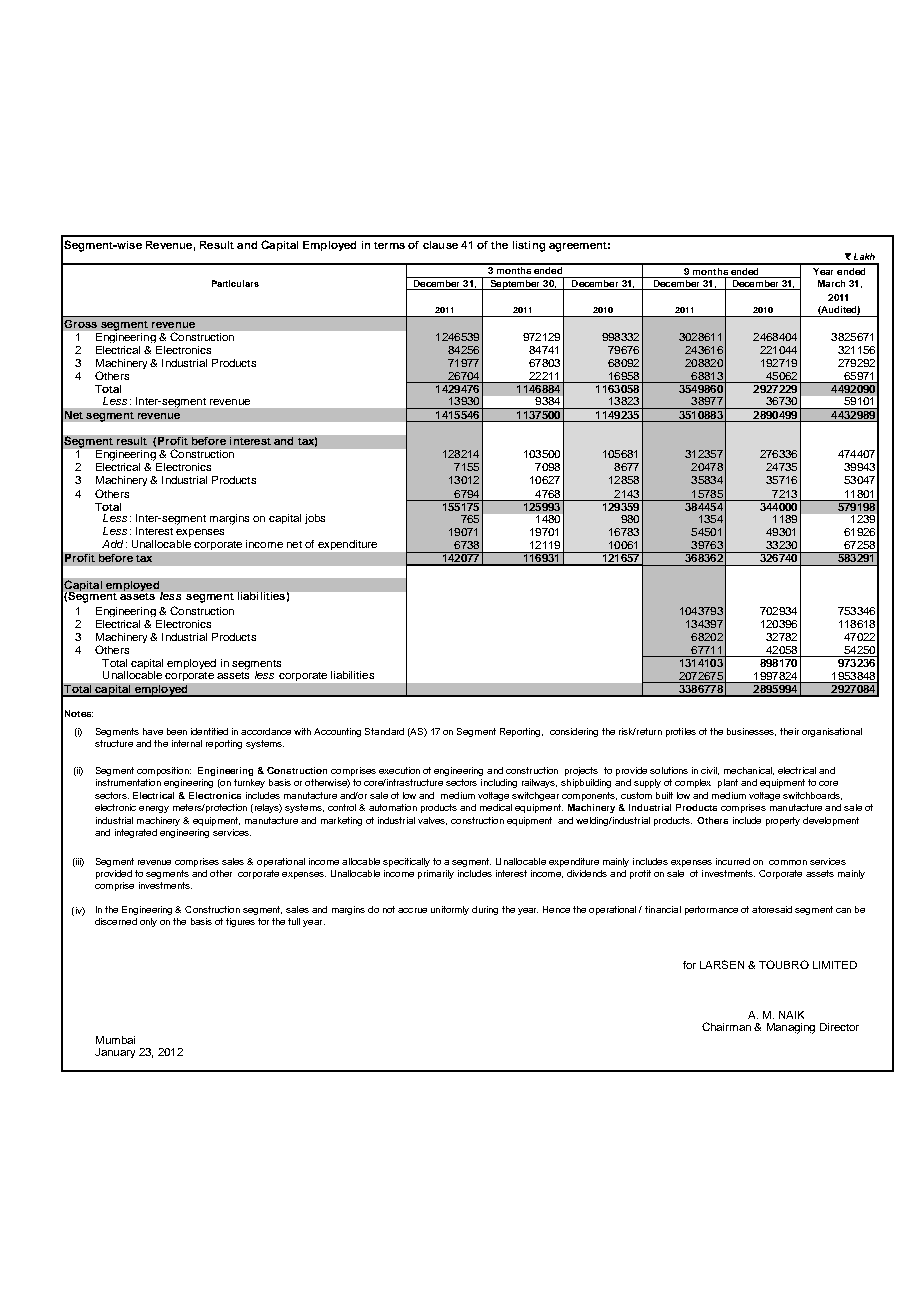 The image size is (924, 1308). I want to click on during, so click(485, 910).
